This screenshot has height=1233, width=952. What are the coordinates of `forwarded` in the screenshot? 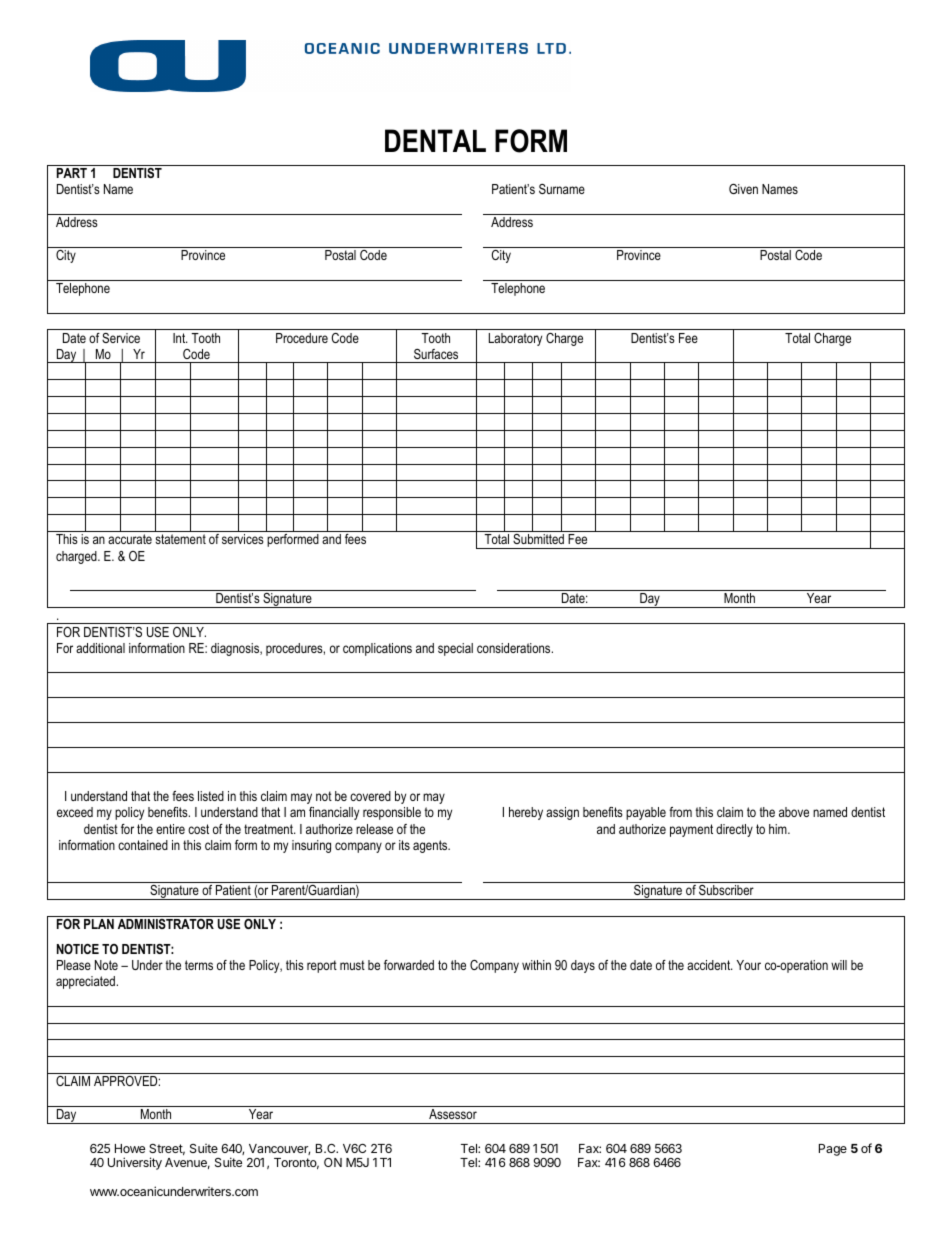 It's located at (409, 965).
